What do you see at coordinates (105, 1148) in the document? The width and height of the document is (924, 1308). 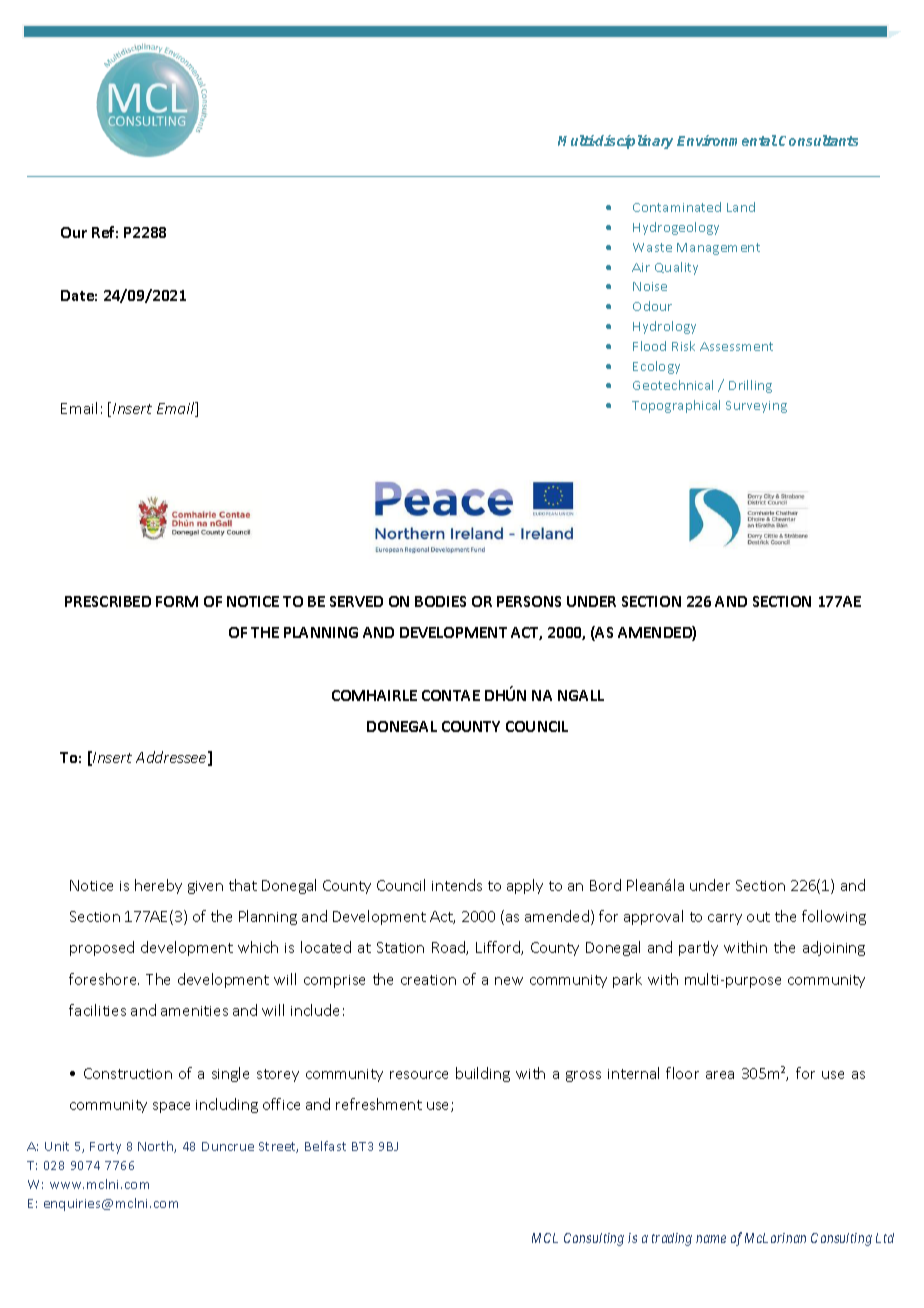 I see `Forty` at bounding box center [105, 1148].
